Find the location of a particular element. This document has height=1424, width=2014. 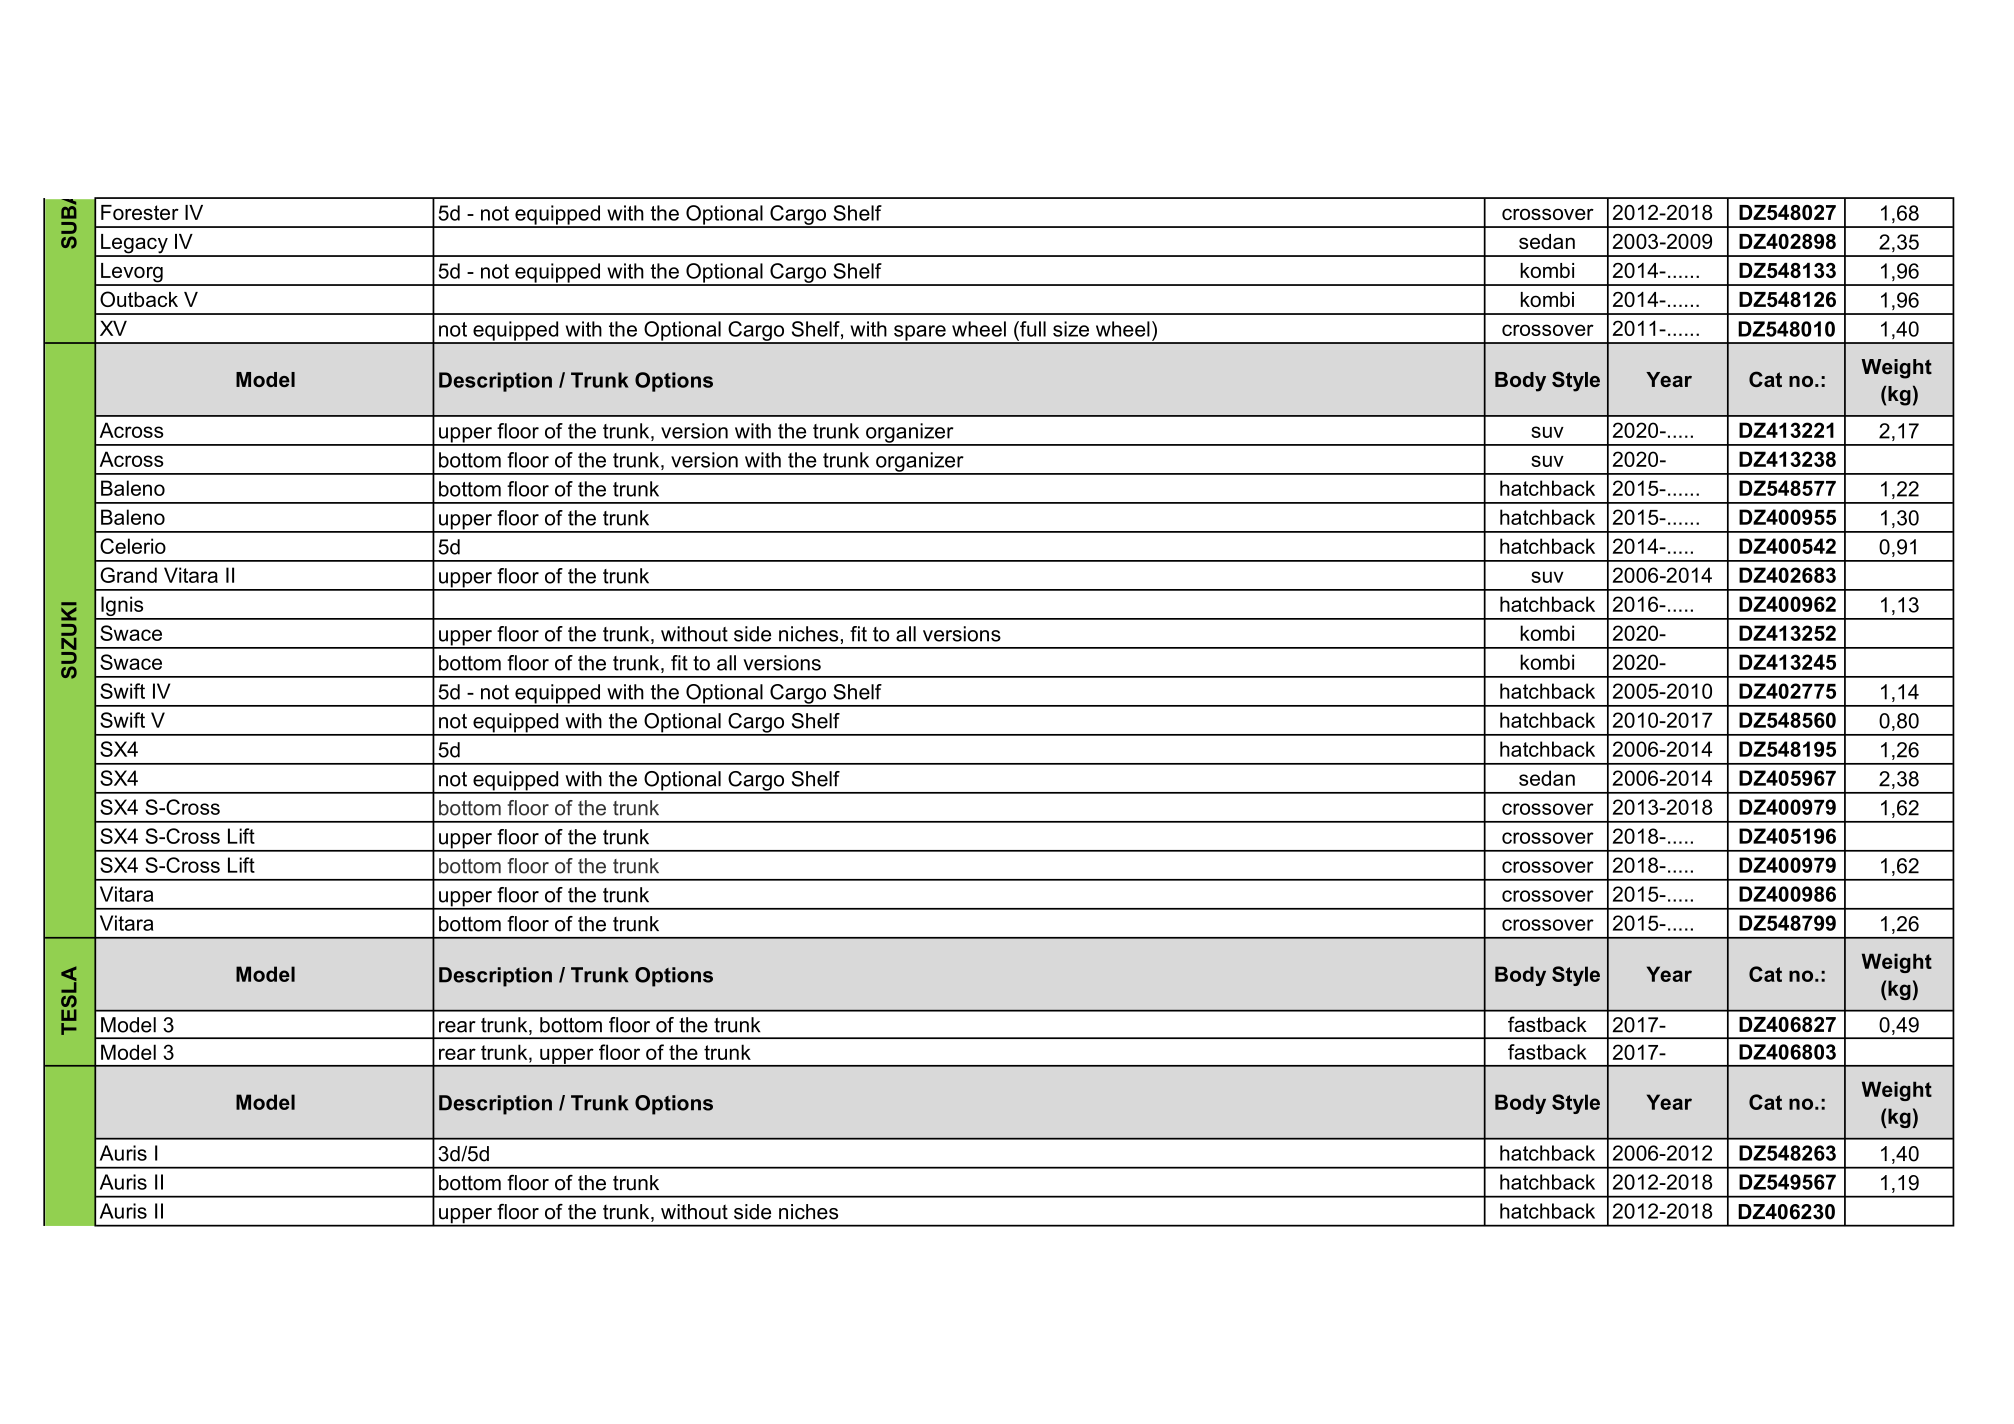

Grand is located at coordinates (128, 575).
